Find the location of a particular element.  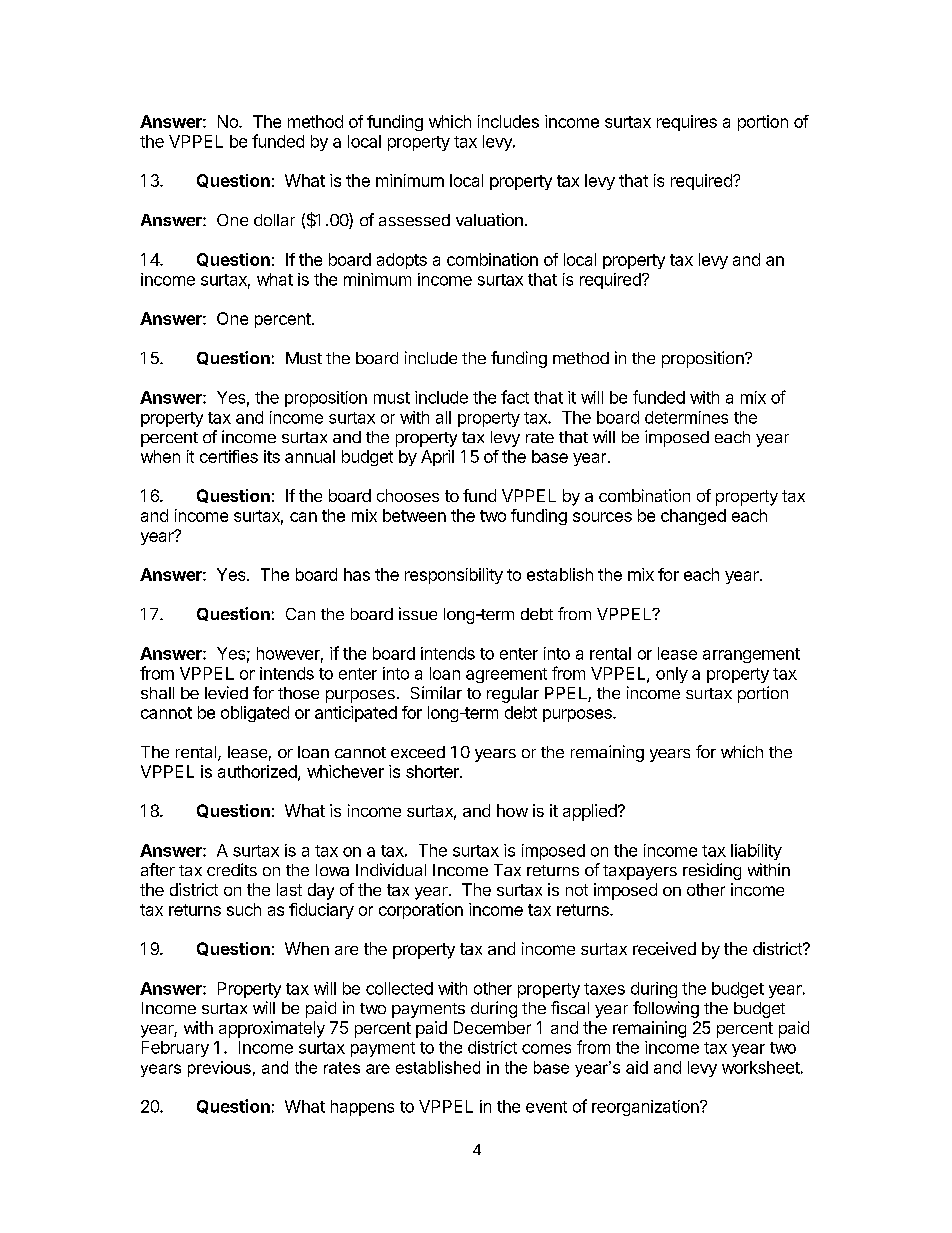

only is located at coordinates (672, 675).
